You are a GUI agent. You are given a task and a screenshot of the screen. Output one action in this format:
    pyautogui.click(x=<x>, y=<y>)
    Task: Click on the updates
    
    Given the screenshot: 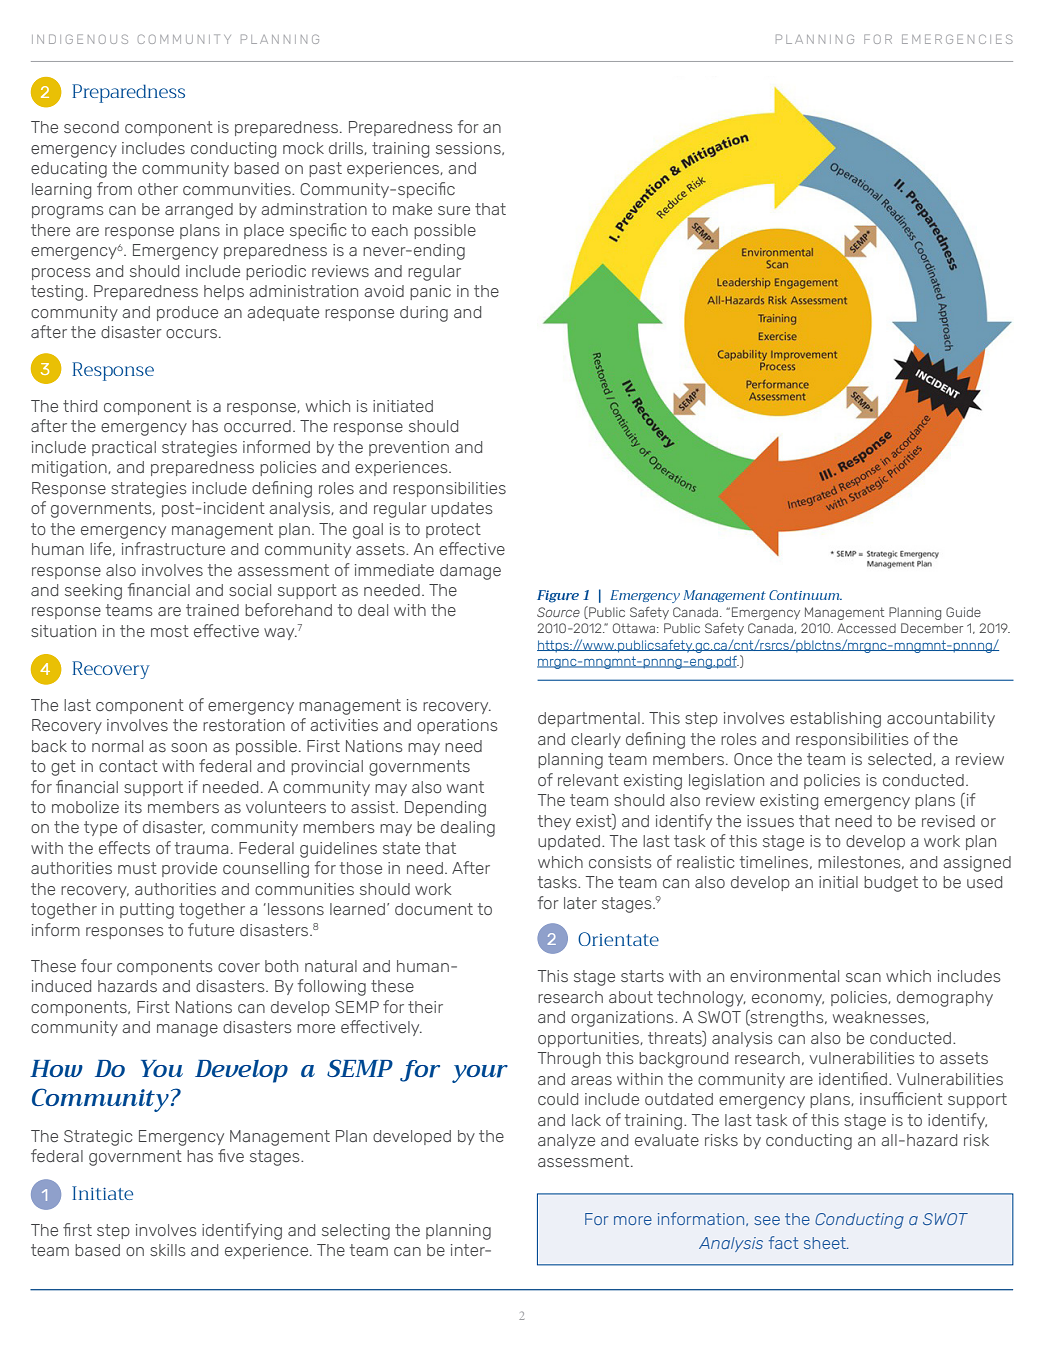 What is the action you would take?
    pyautogui.click(x=462, y=509)
